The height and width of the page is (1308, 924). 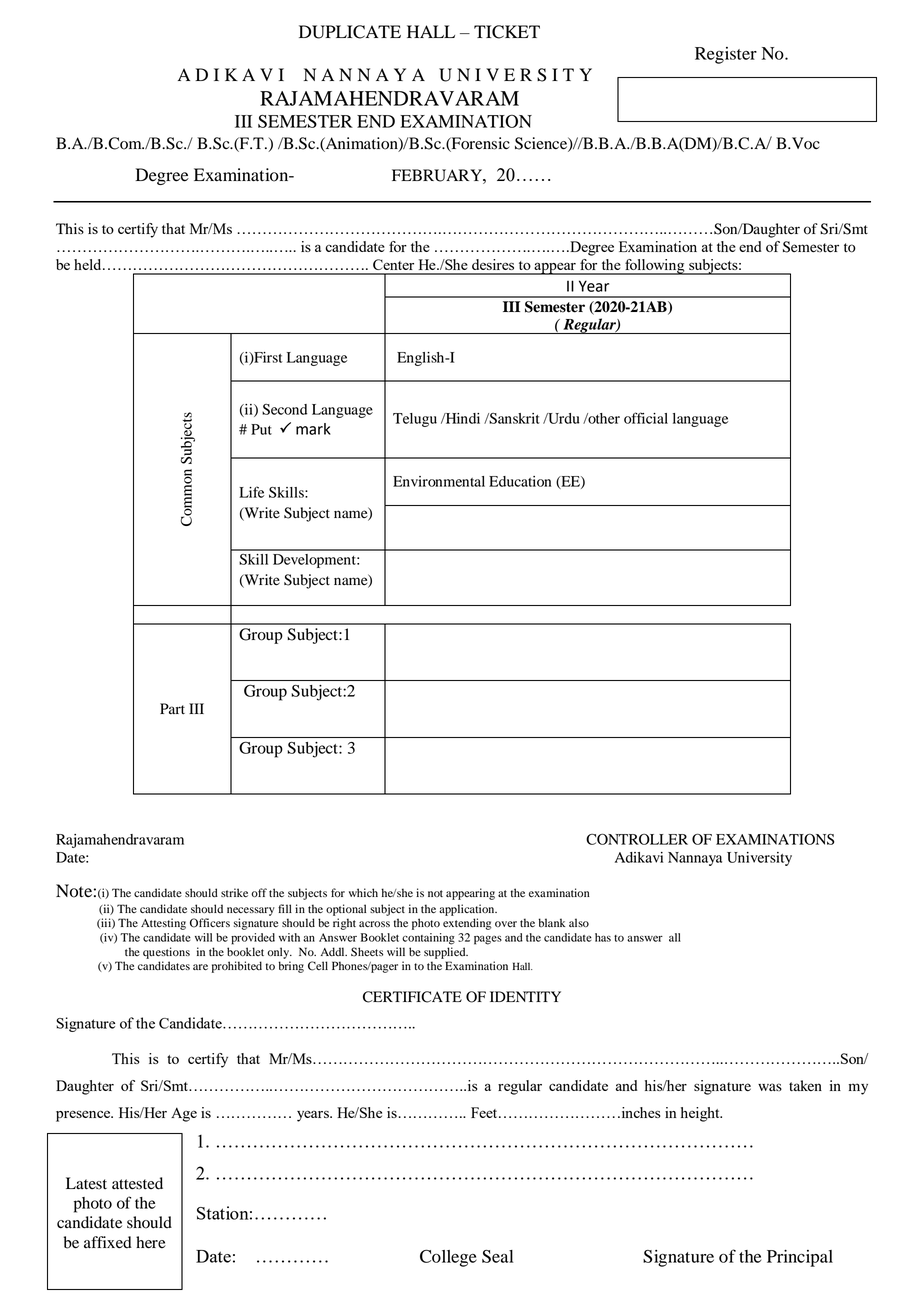 I want to click on Principal, so click(x=800, y=1258).
